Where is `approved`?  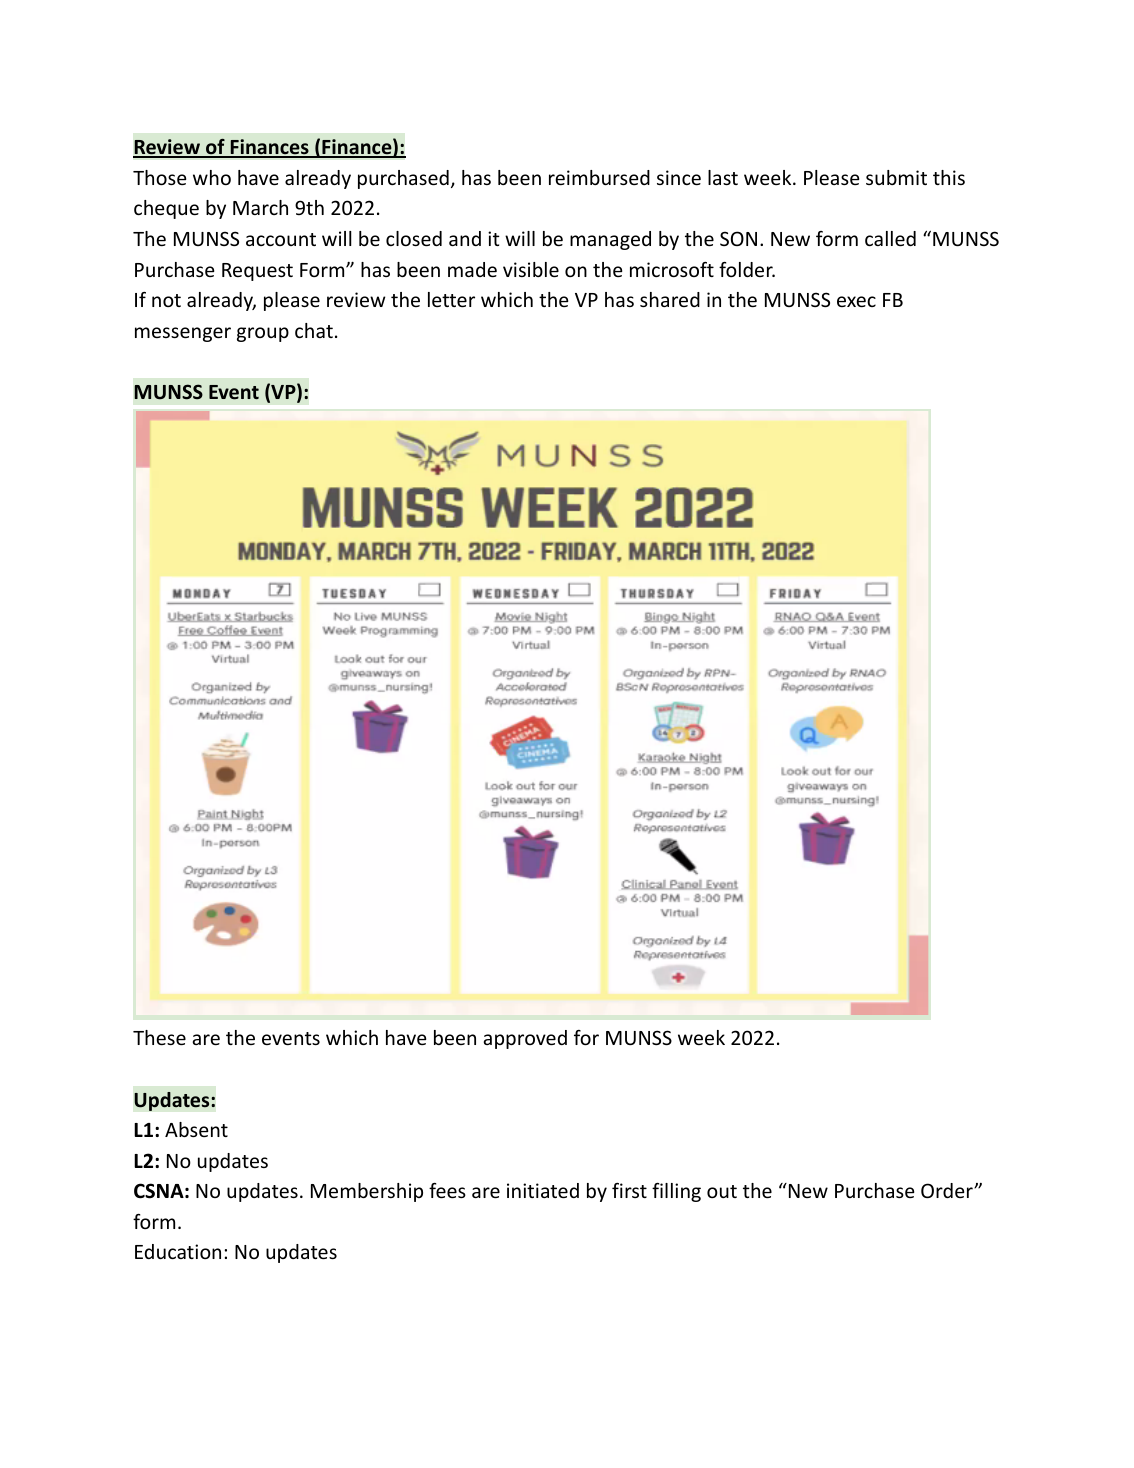 approved is located at coordinates (525, 1039).
